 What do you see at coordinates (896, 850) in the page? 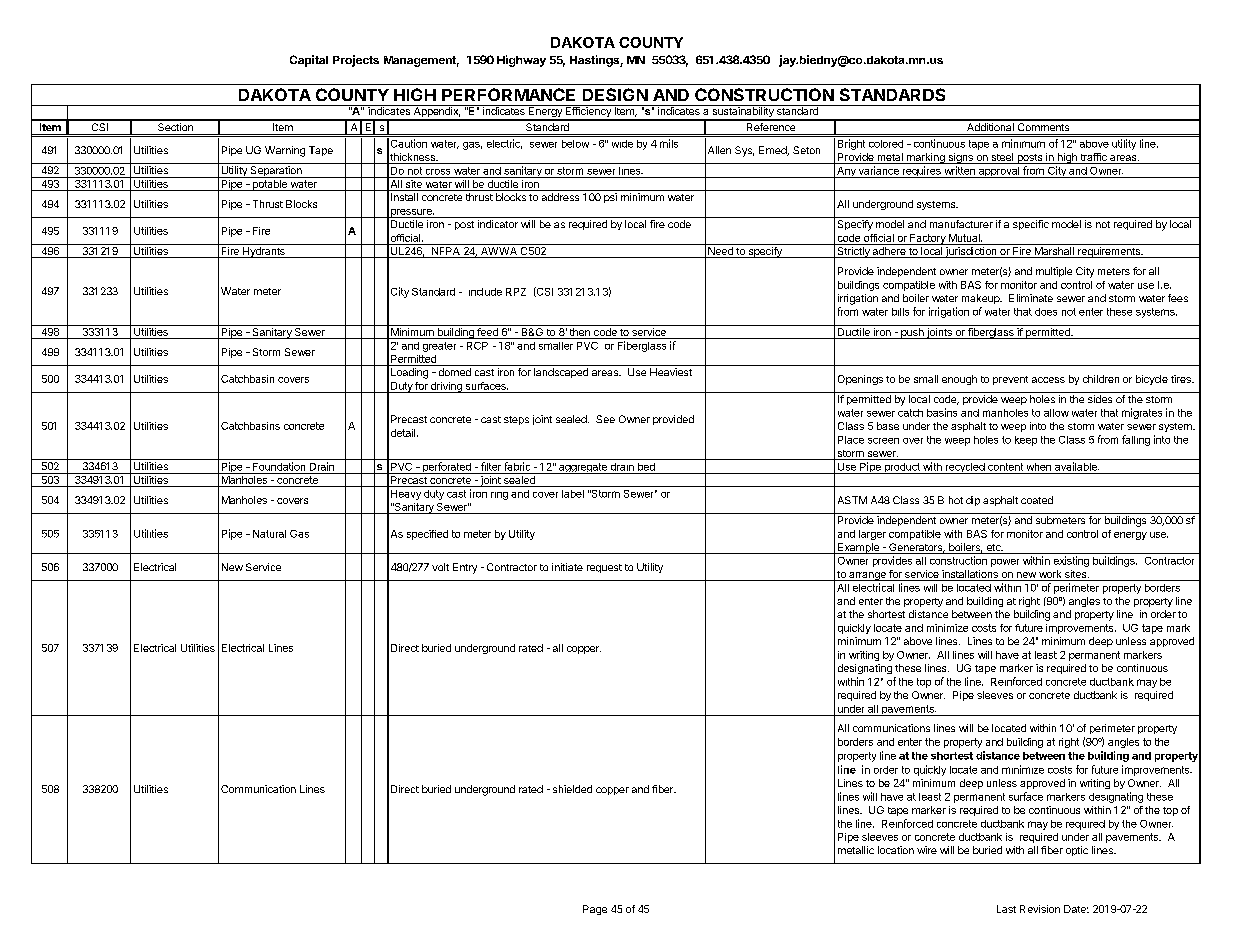
I see `location` at bounding box center [896, 850].
